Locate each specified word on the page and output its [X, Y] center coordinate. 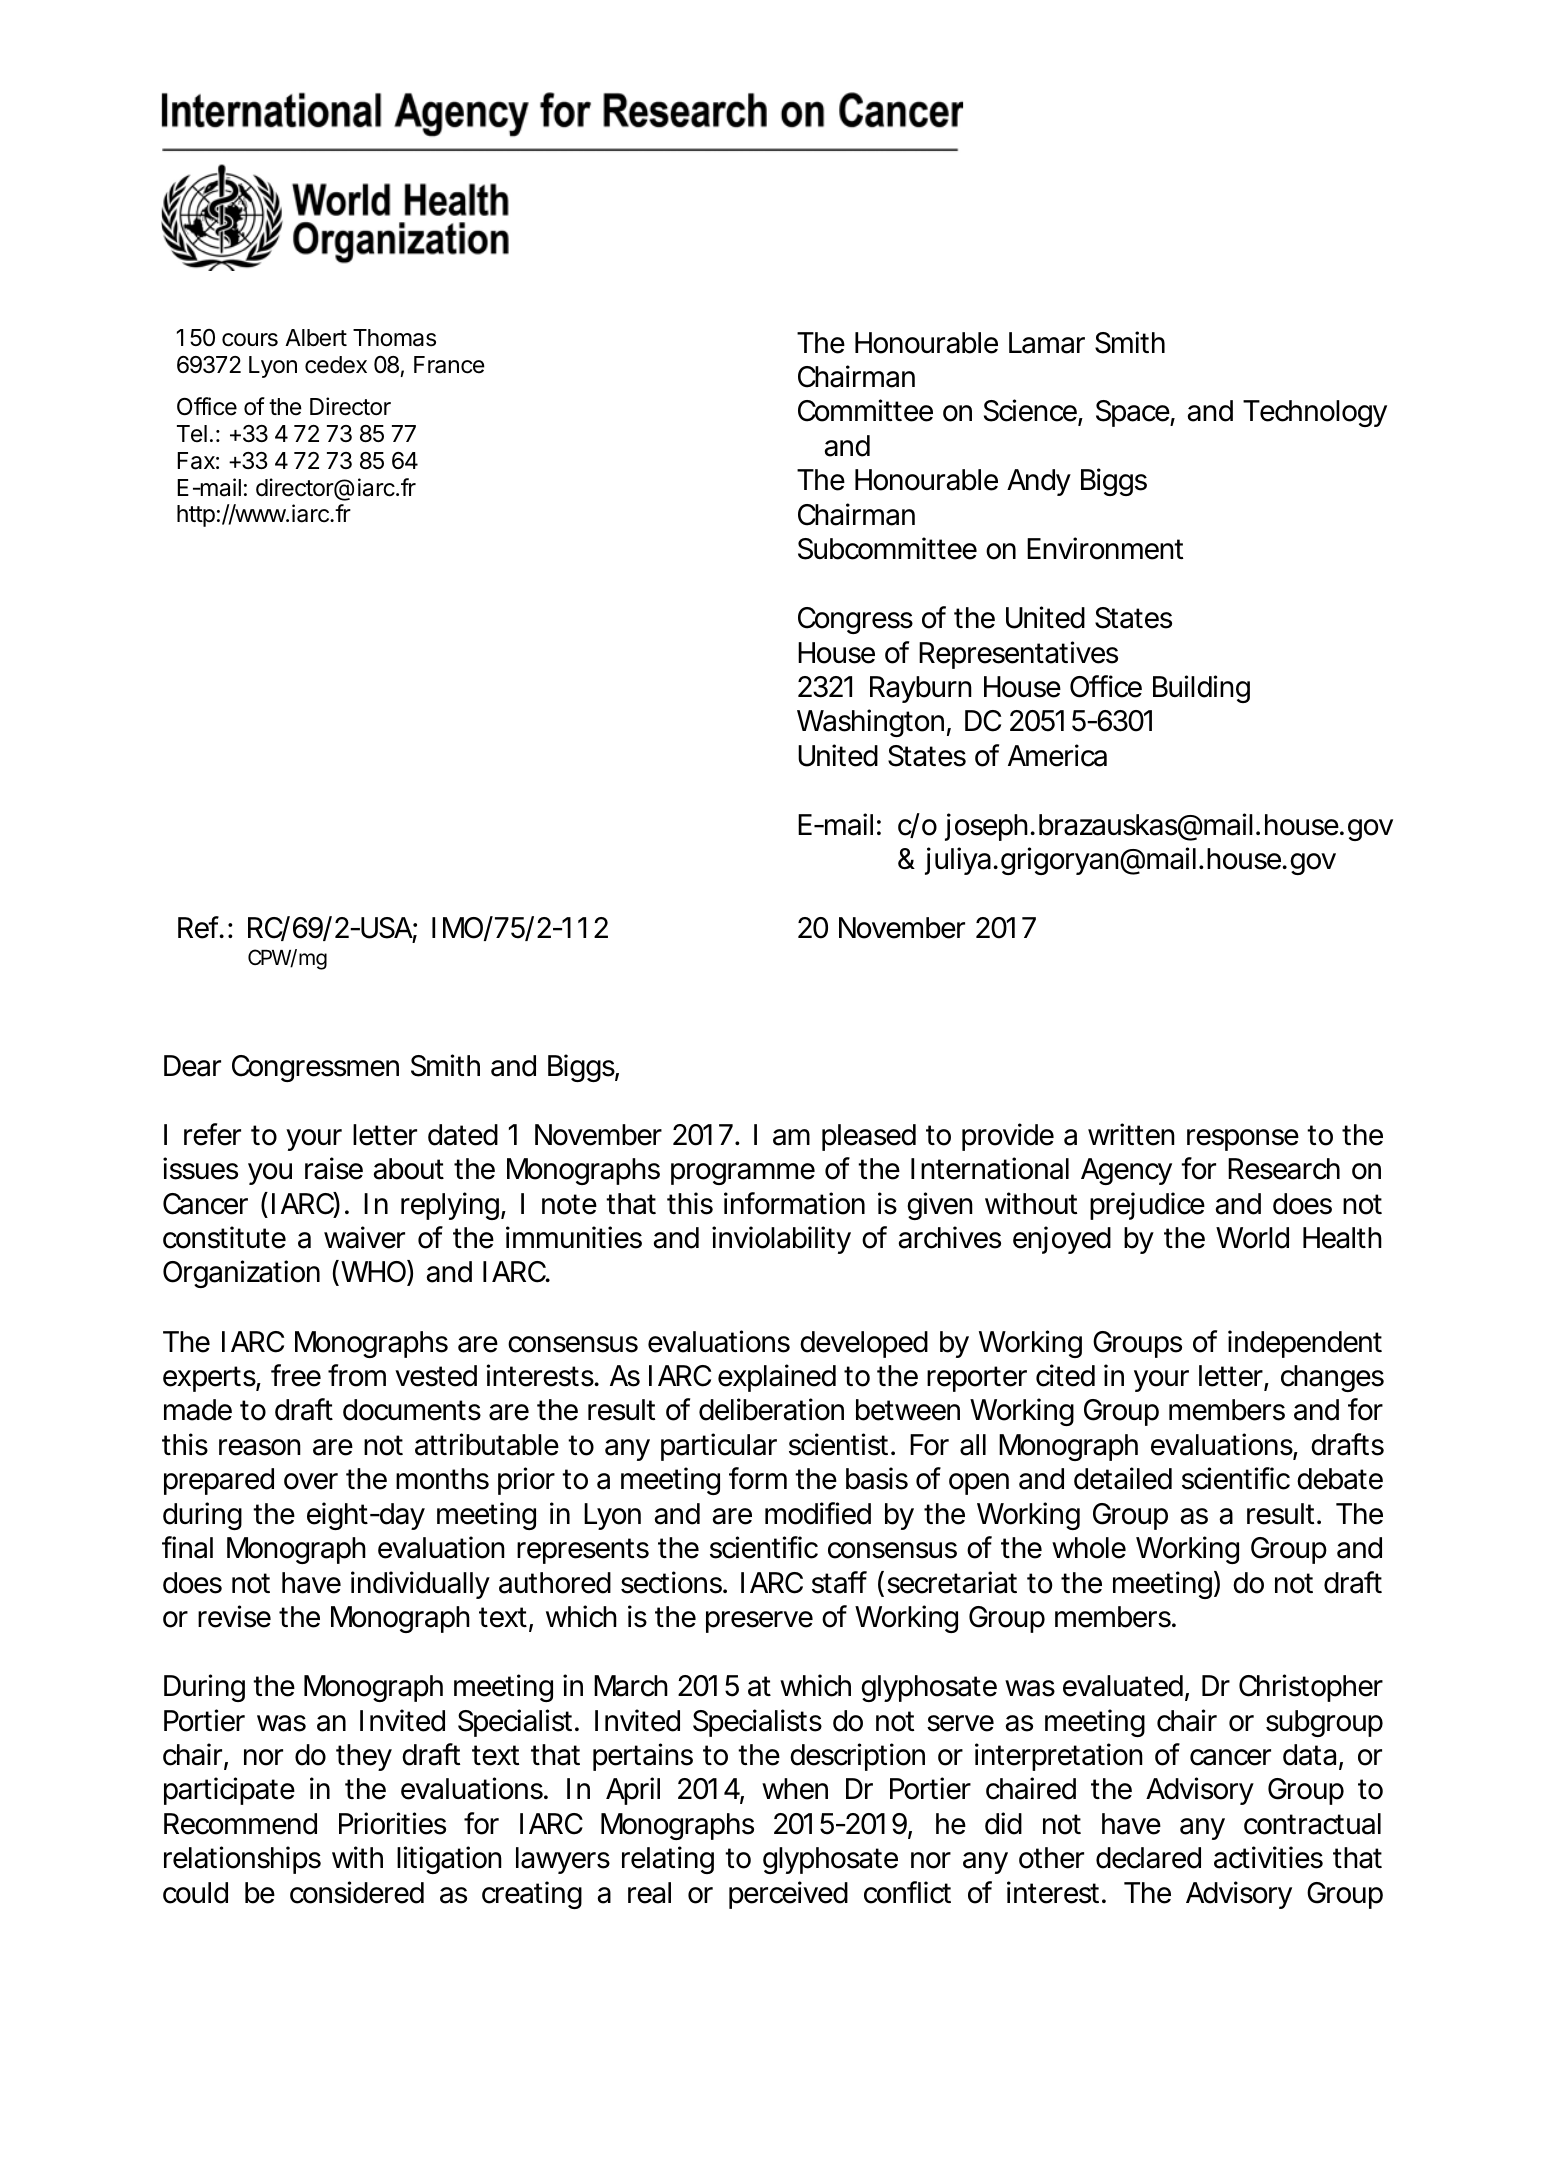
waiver [364, 1237]
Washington [870, 723]
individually [420, 1585]
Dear [192, 1066]
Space [1133, 413]
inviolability [781, 1240]
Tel [192, 433]
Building [1201, 689]
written [1131, 1134]
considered [357, 1892]
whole [1089, 1548]
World [1252, 1238]
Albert [316, 338]
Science [1031, 412]
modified [818, 1513]
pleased [869, 1137]
